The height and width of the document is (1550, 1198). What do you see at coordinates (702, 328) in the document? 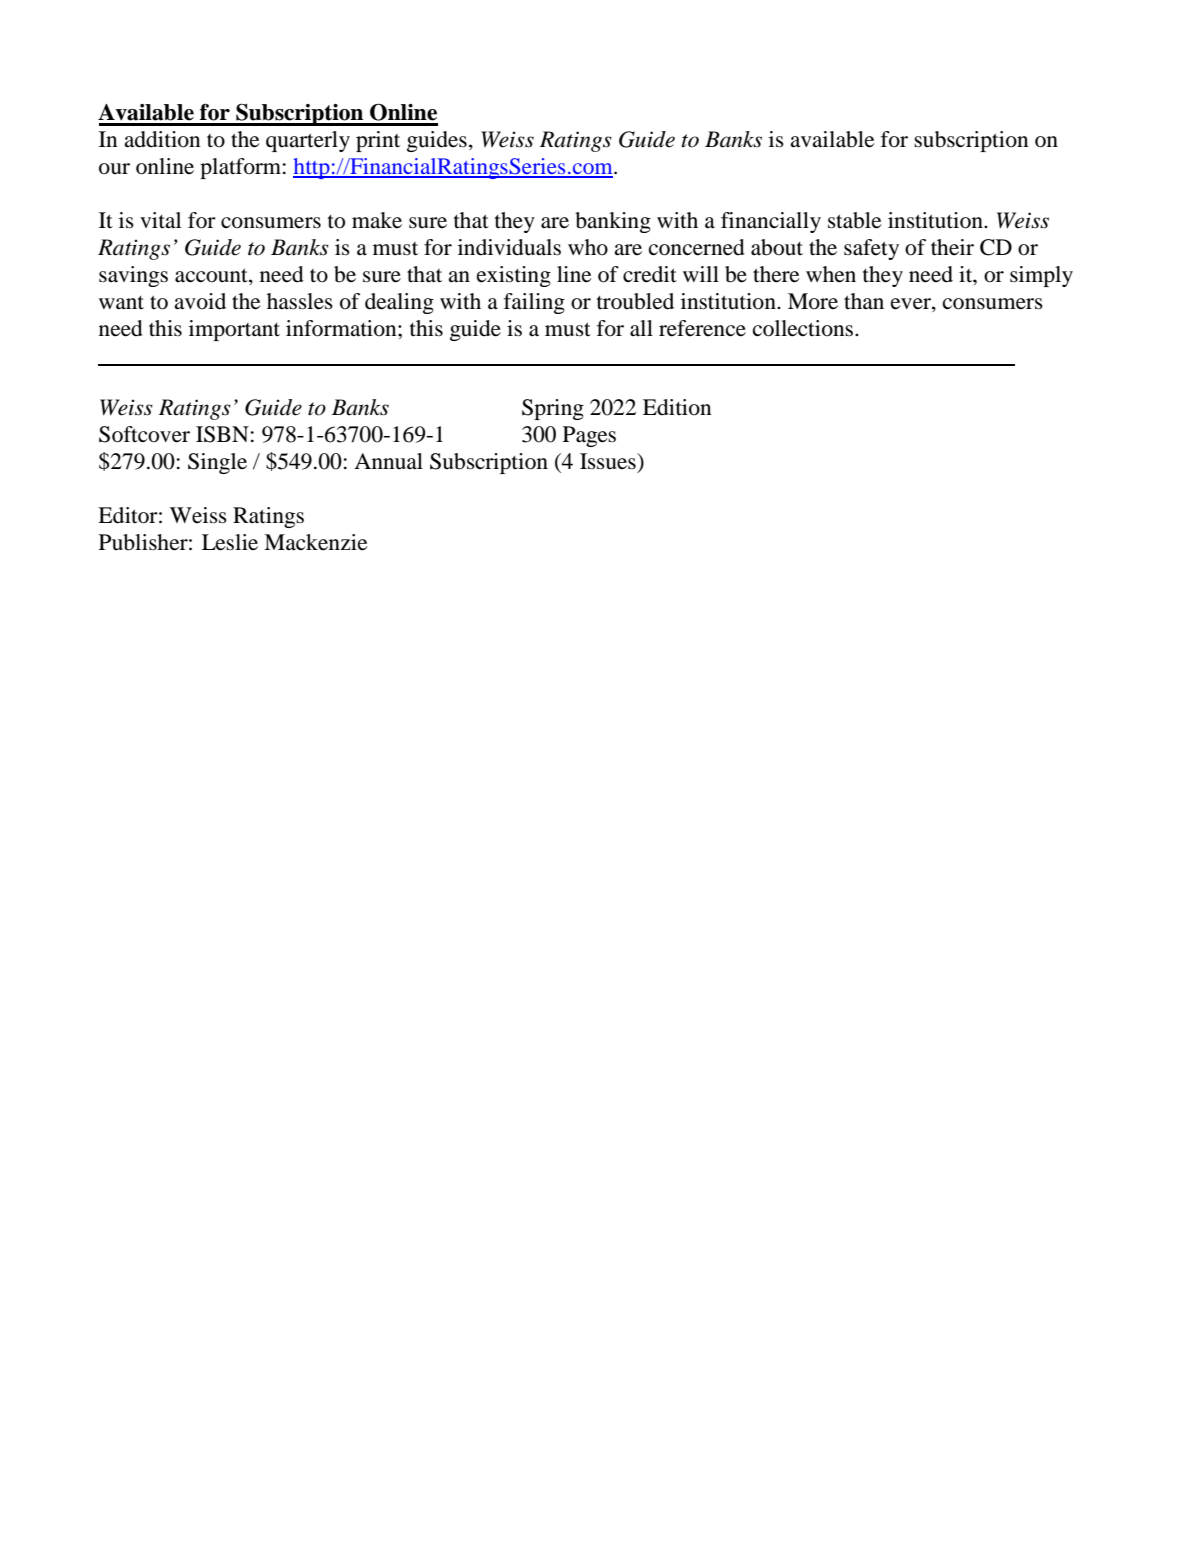
I see `reference` at bounding box center [702, 328].
